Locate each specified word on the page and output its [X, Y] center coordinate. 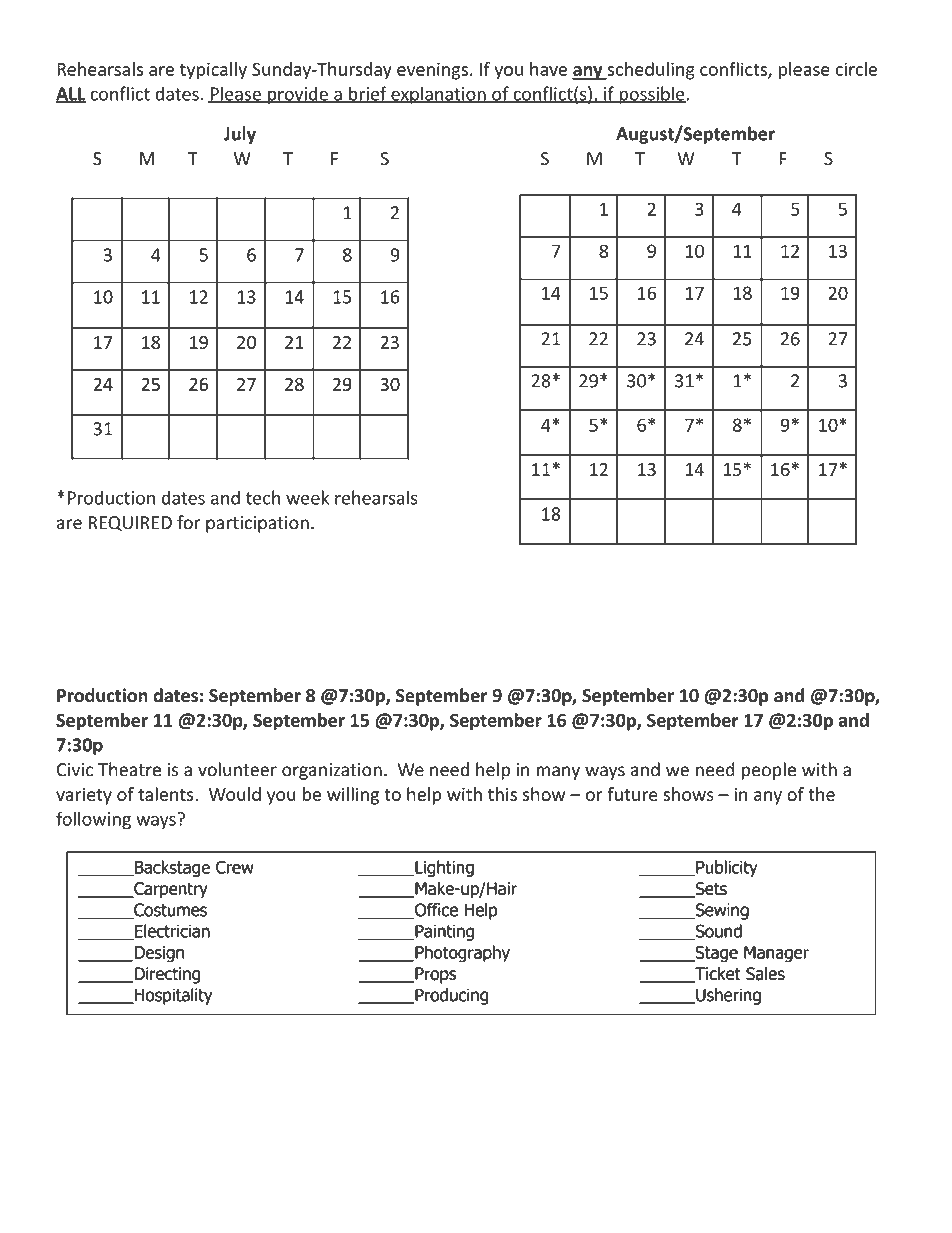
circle [856, 69]
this [502, 794]
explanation [438, 95]
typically [213, 71]
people [769, 771]
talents [167, 794]
